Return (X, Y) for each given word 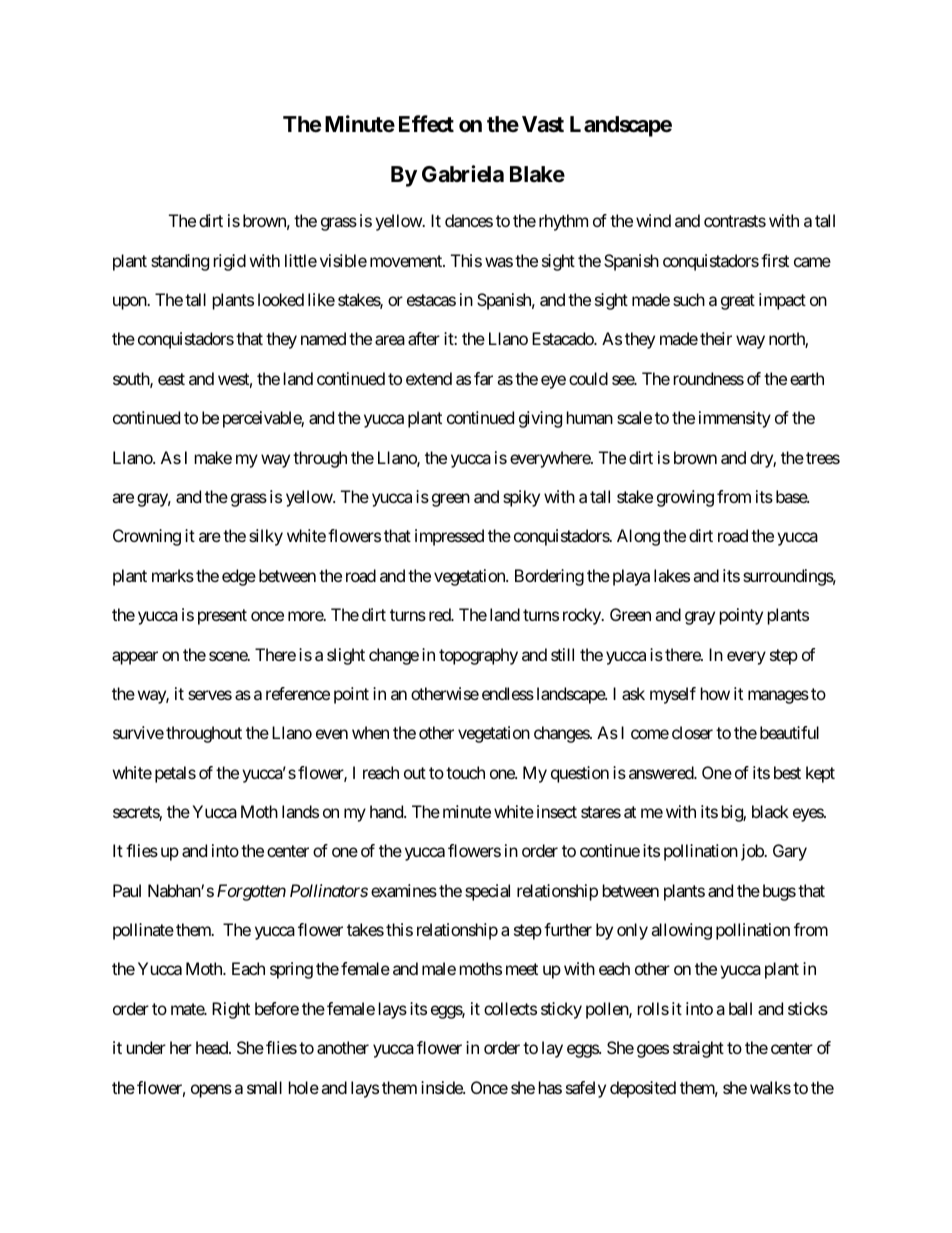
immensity (735, 419)
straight (698, 1049)
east (171, 379)
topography (478, 656)
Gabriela (463, 174)
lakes (672, 575)
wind (653, 220)
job (753, 852)
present (222, 617)
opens (211, 1091)
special (487, 892)
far (483, 378)
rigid (230, 262)
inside (442, 1087)
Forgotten (251, 892)
